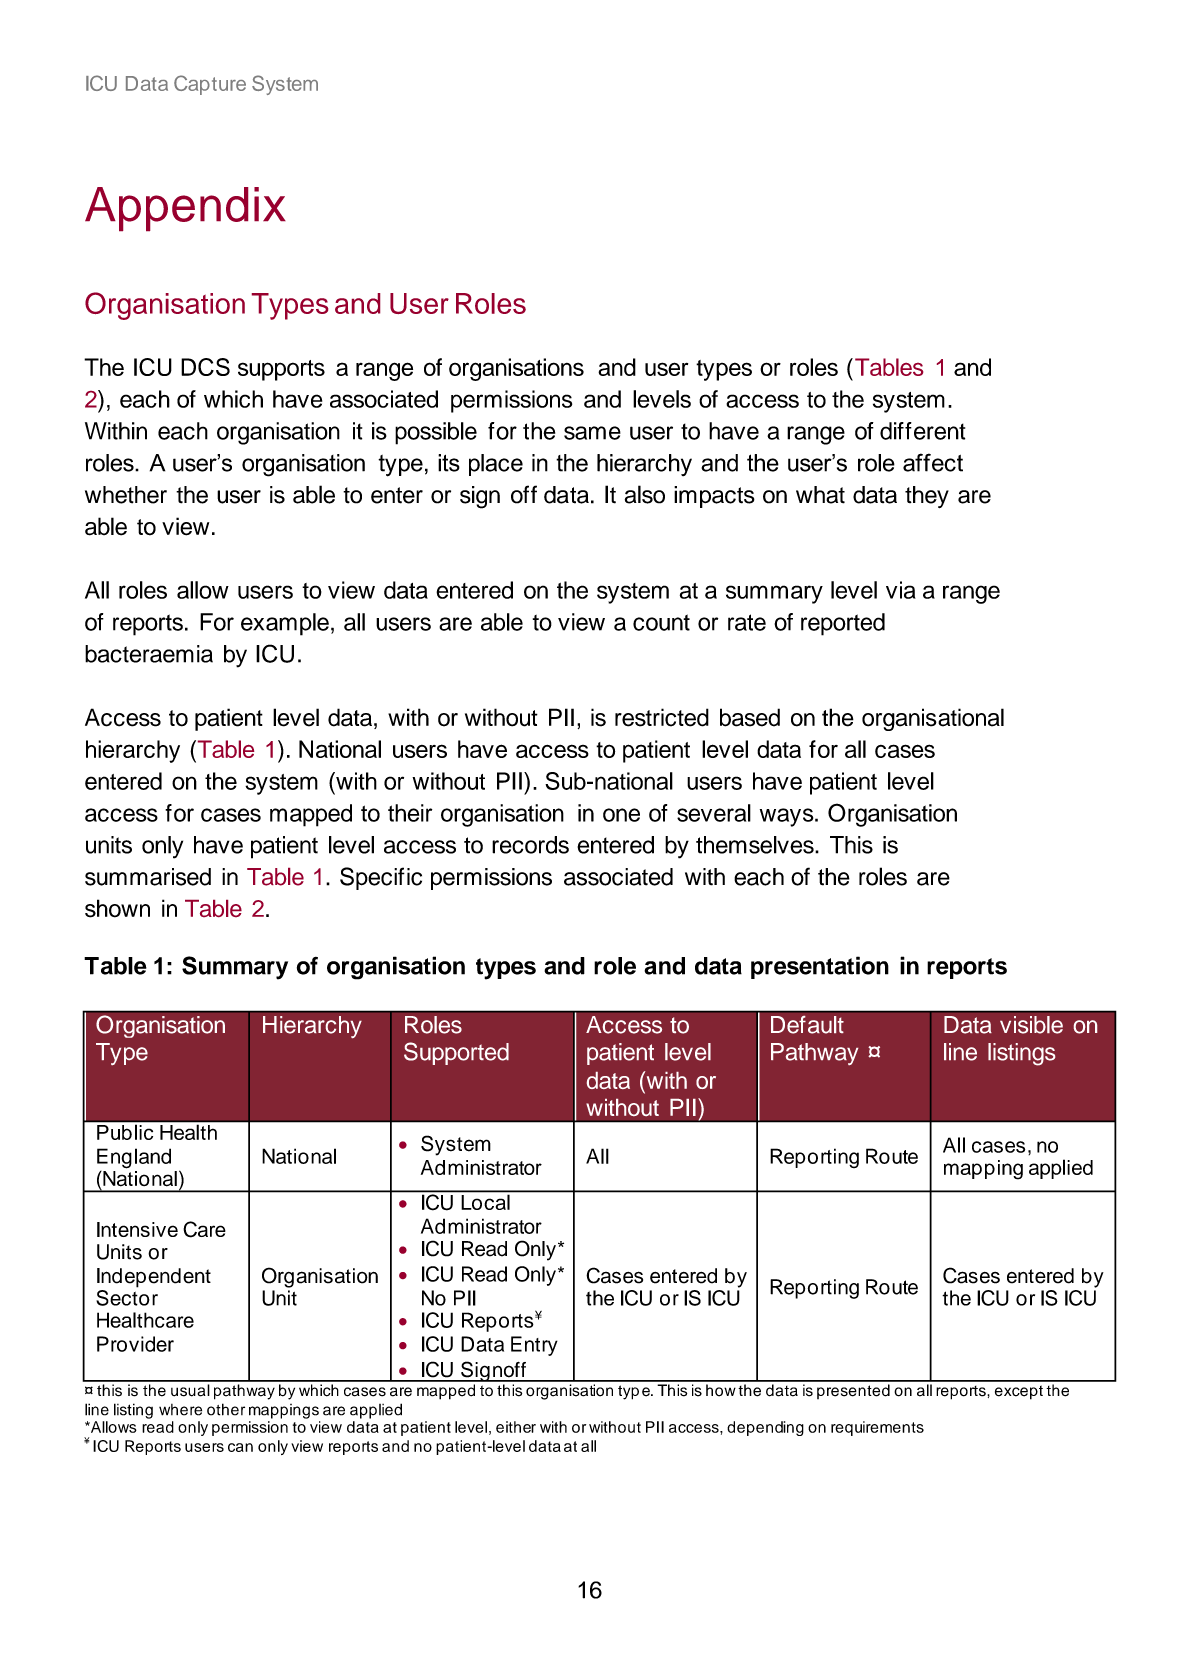 The image size is (1183, 1673). I want to click on one, so click(621, 815).
